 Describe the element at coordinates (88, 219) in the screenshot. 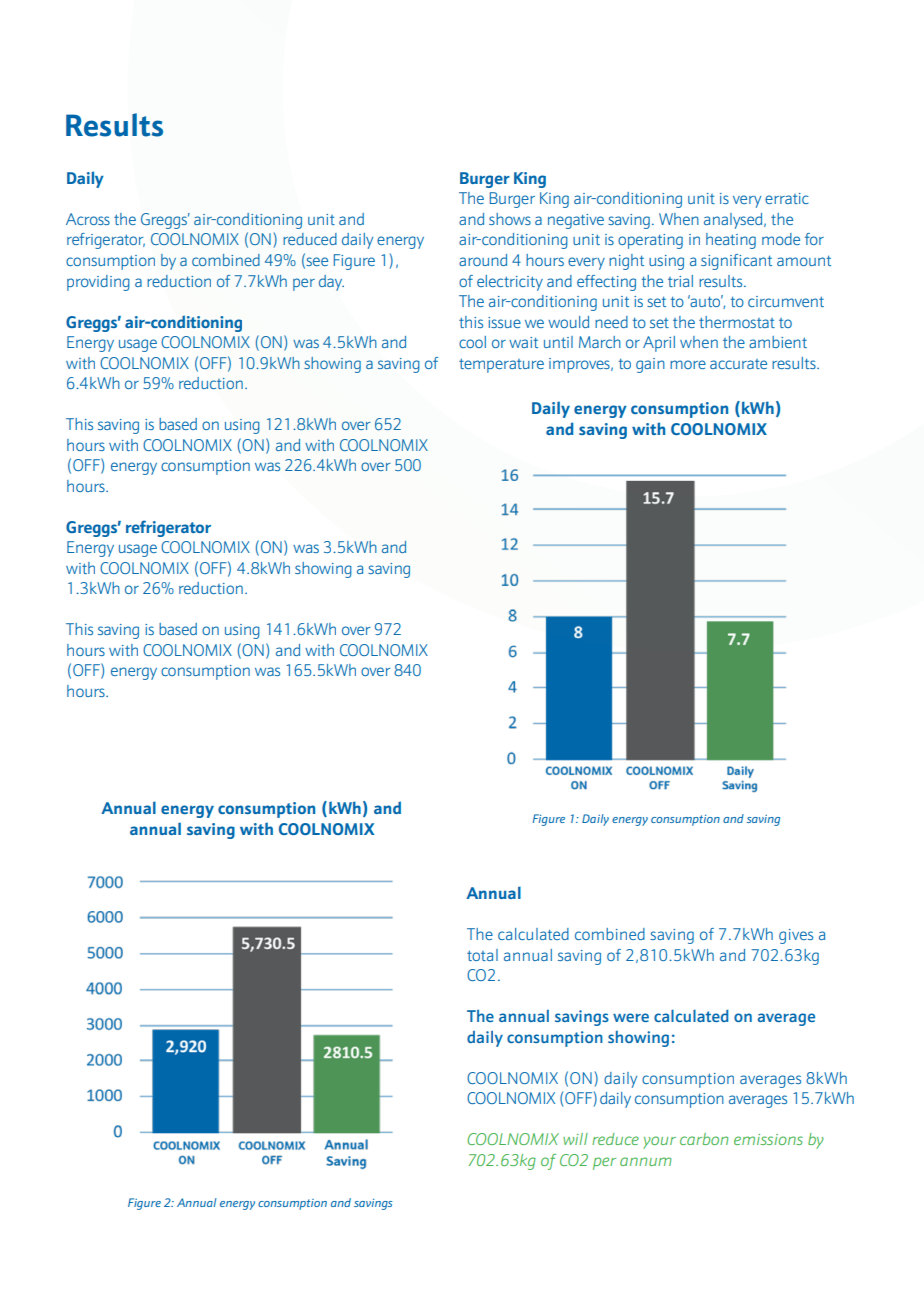

I see `Across` at that location.
